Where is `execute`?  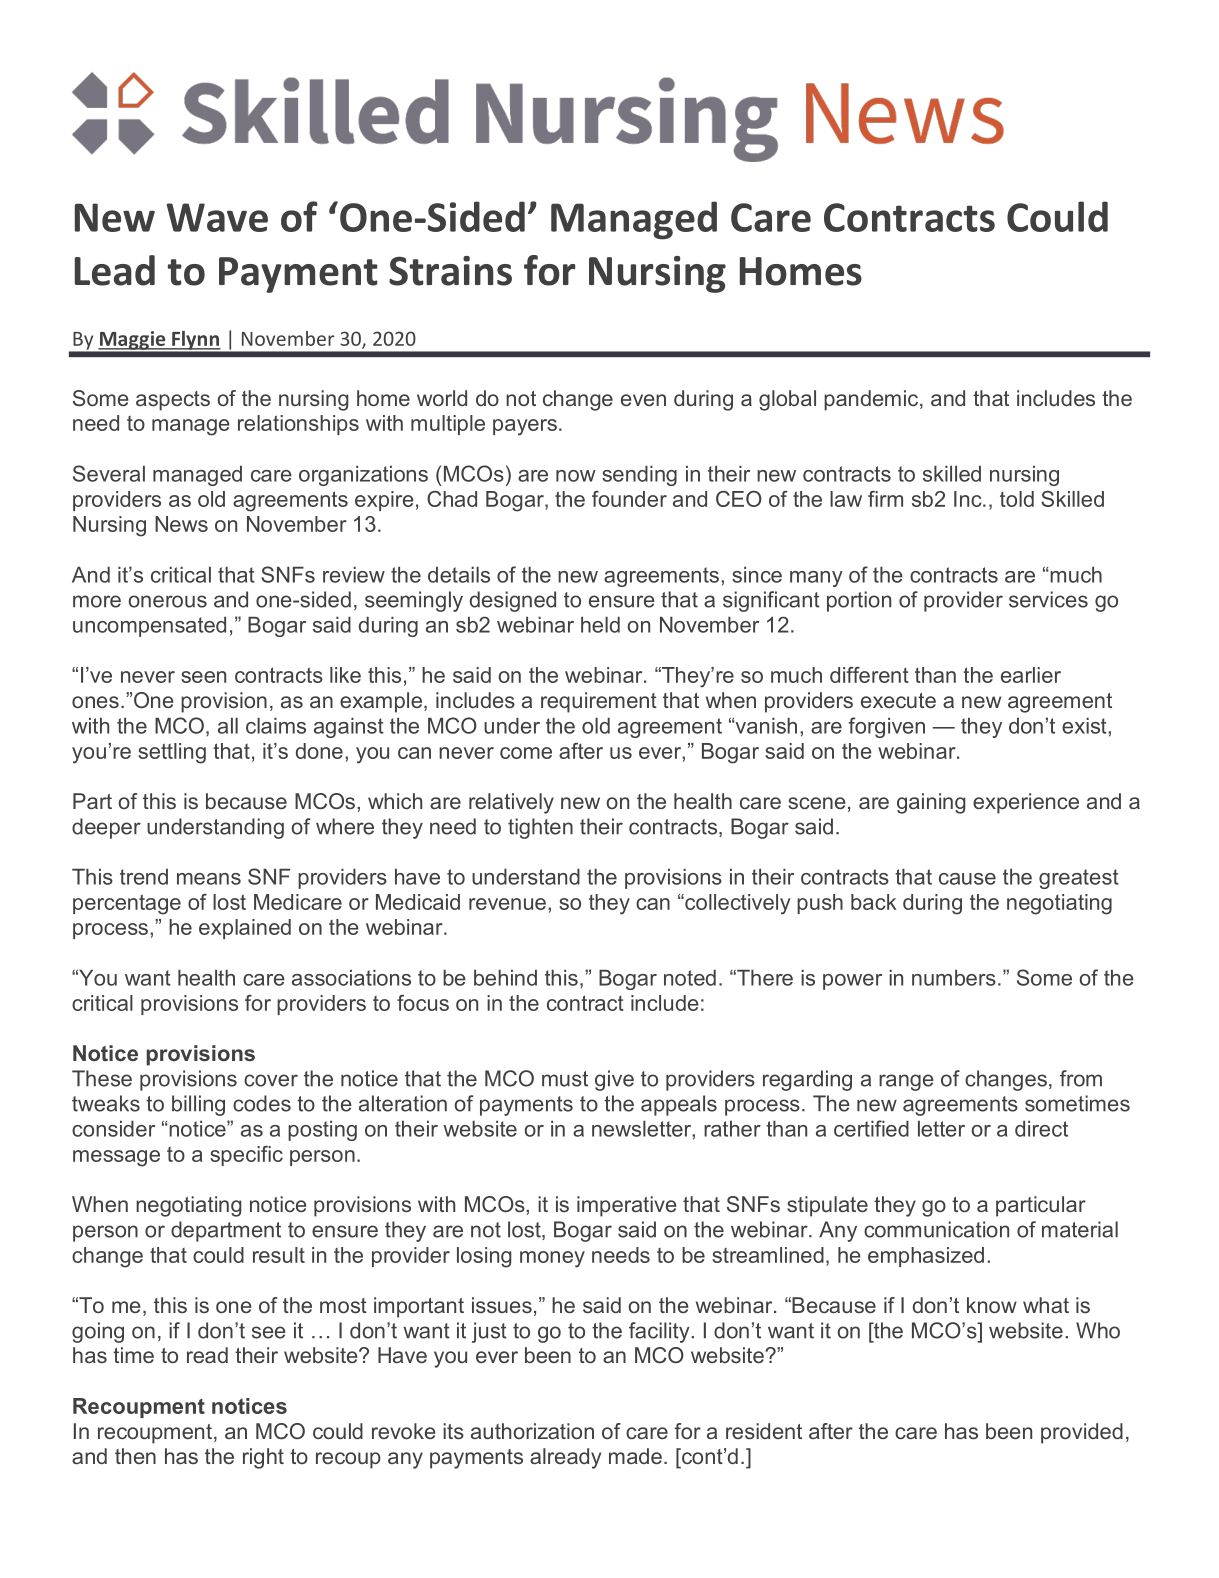 execute is located at coordinates (898, 700).
